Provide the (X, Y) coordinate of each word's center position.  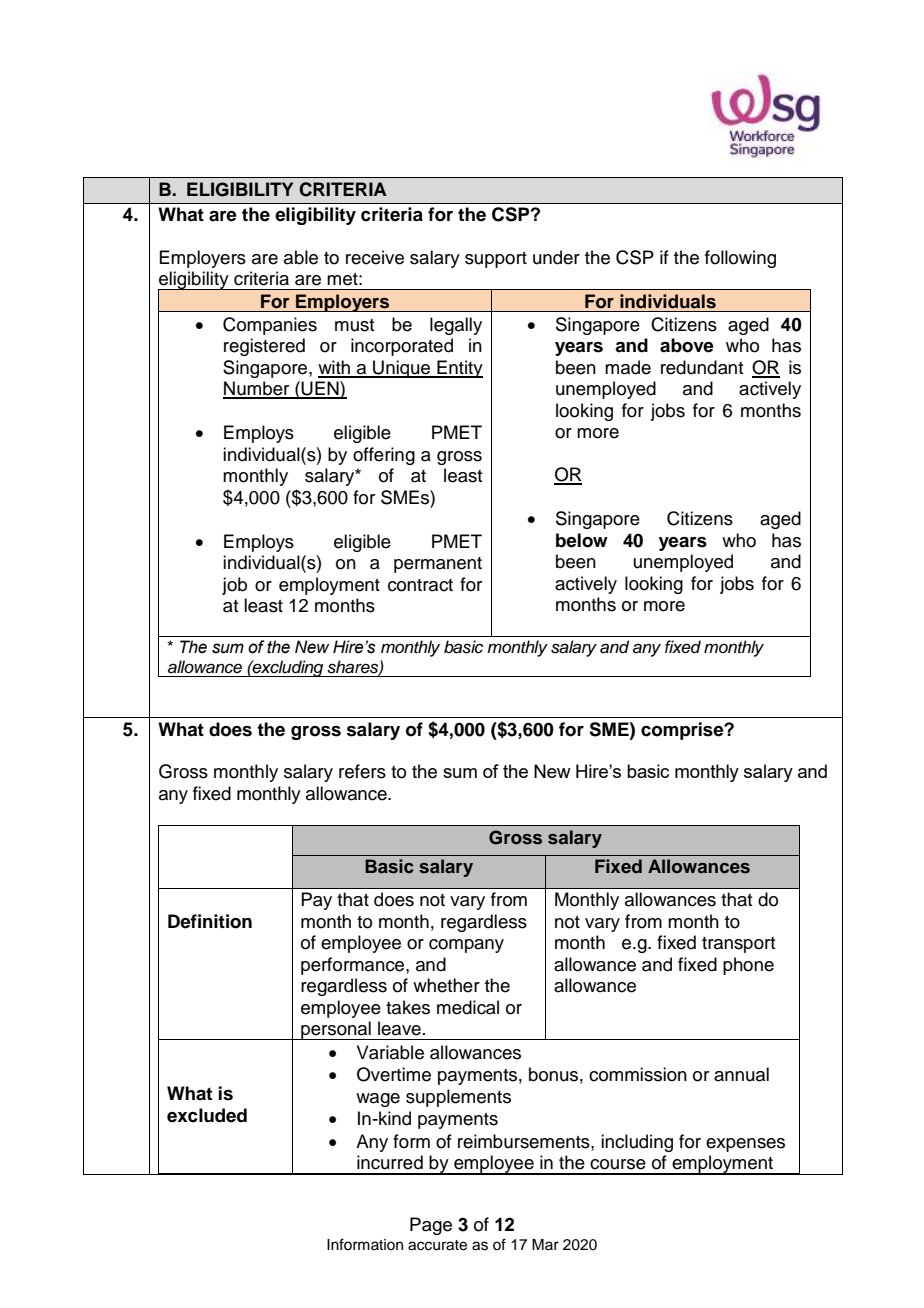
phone (748, 966)
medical (468, 1007)
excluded (207, 1115)
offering (384, 456)
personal (336, 1030)
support (496, 260)
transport (738, 945)
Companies (270, 326)
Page (431, 1226)
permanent (438, 565)
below (582, 540)
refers (362, 771)
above (687, 345)
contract (420, 585)
